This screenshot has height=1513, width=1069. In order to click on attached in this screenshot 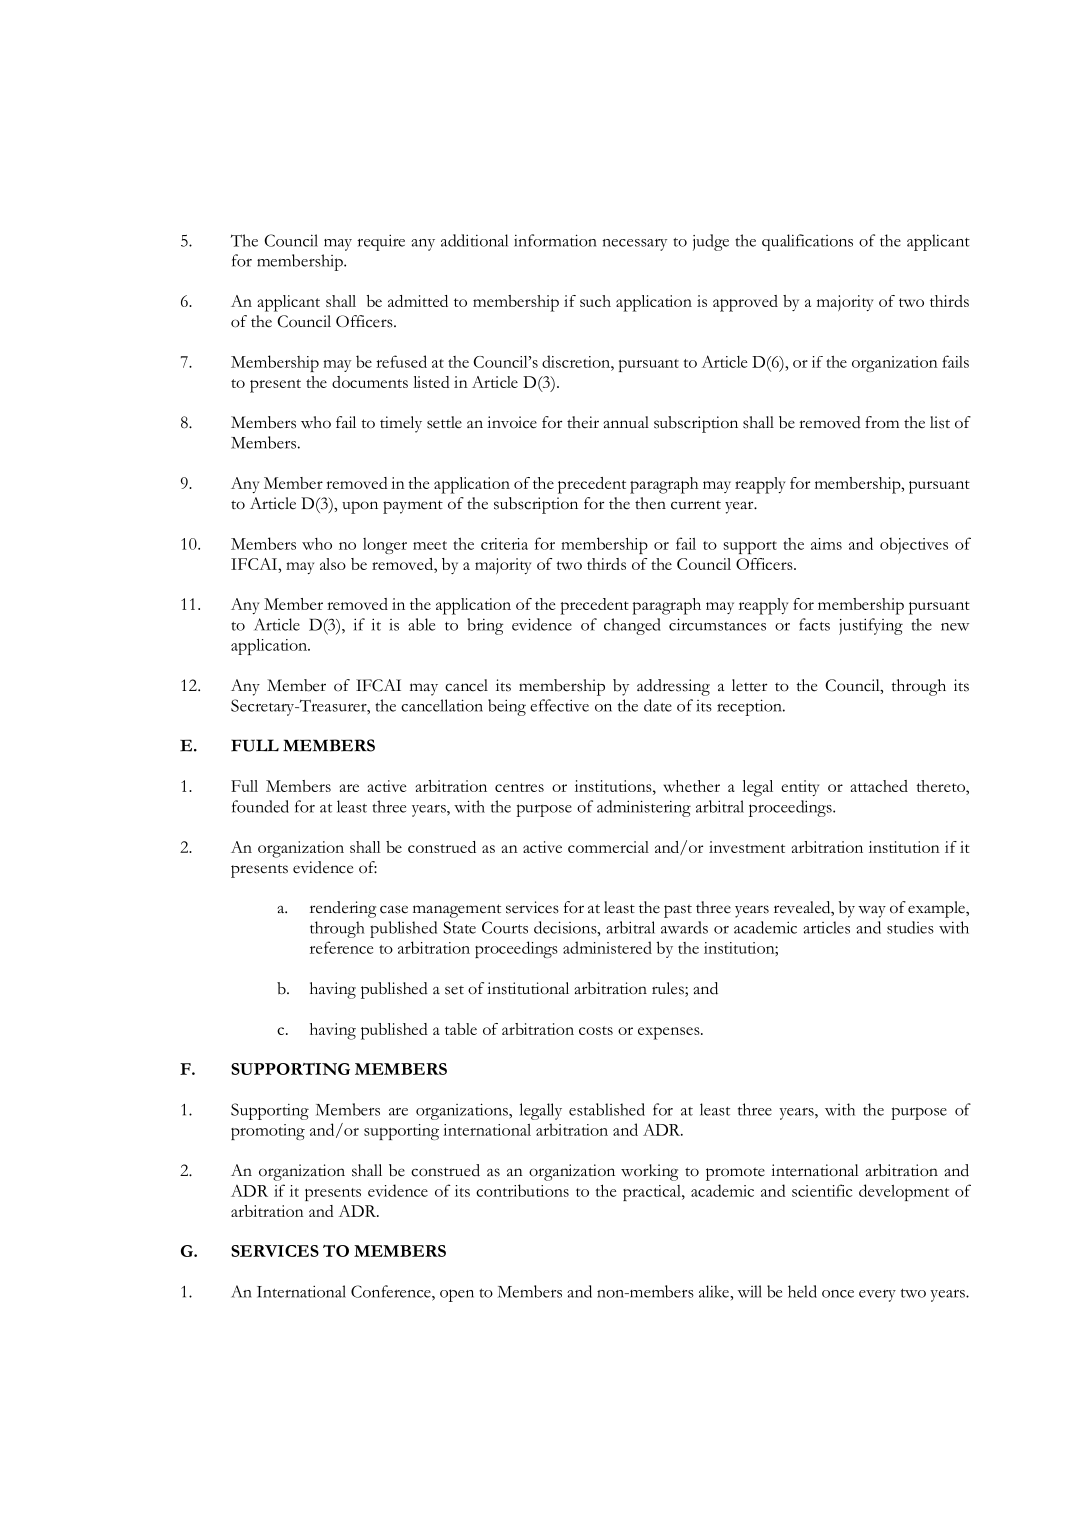, I will do `click(879, 786)`.
